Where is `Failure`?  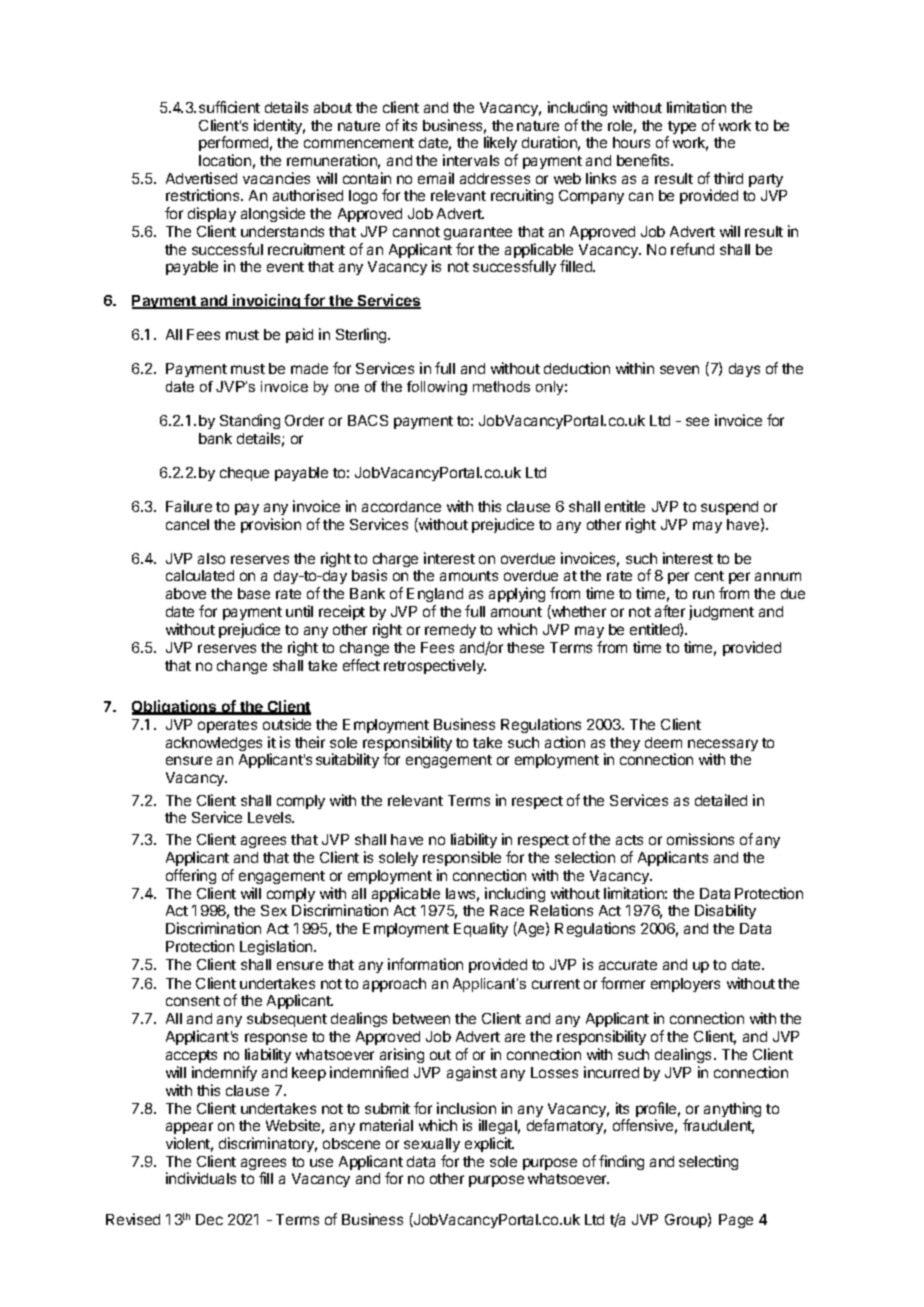
Failure is located at coordinates (189, 506).
